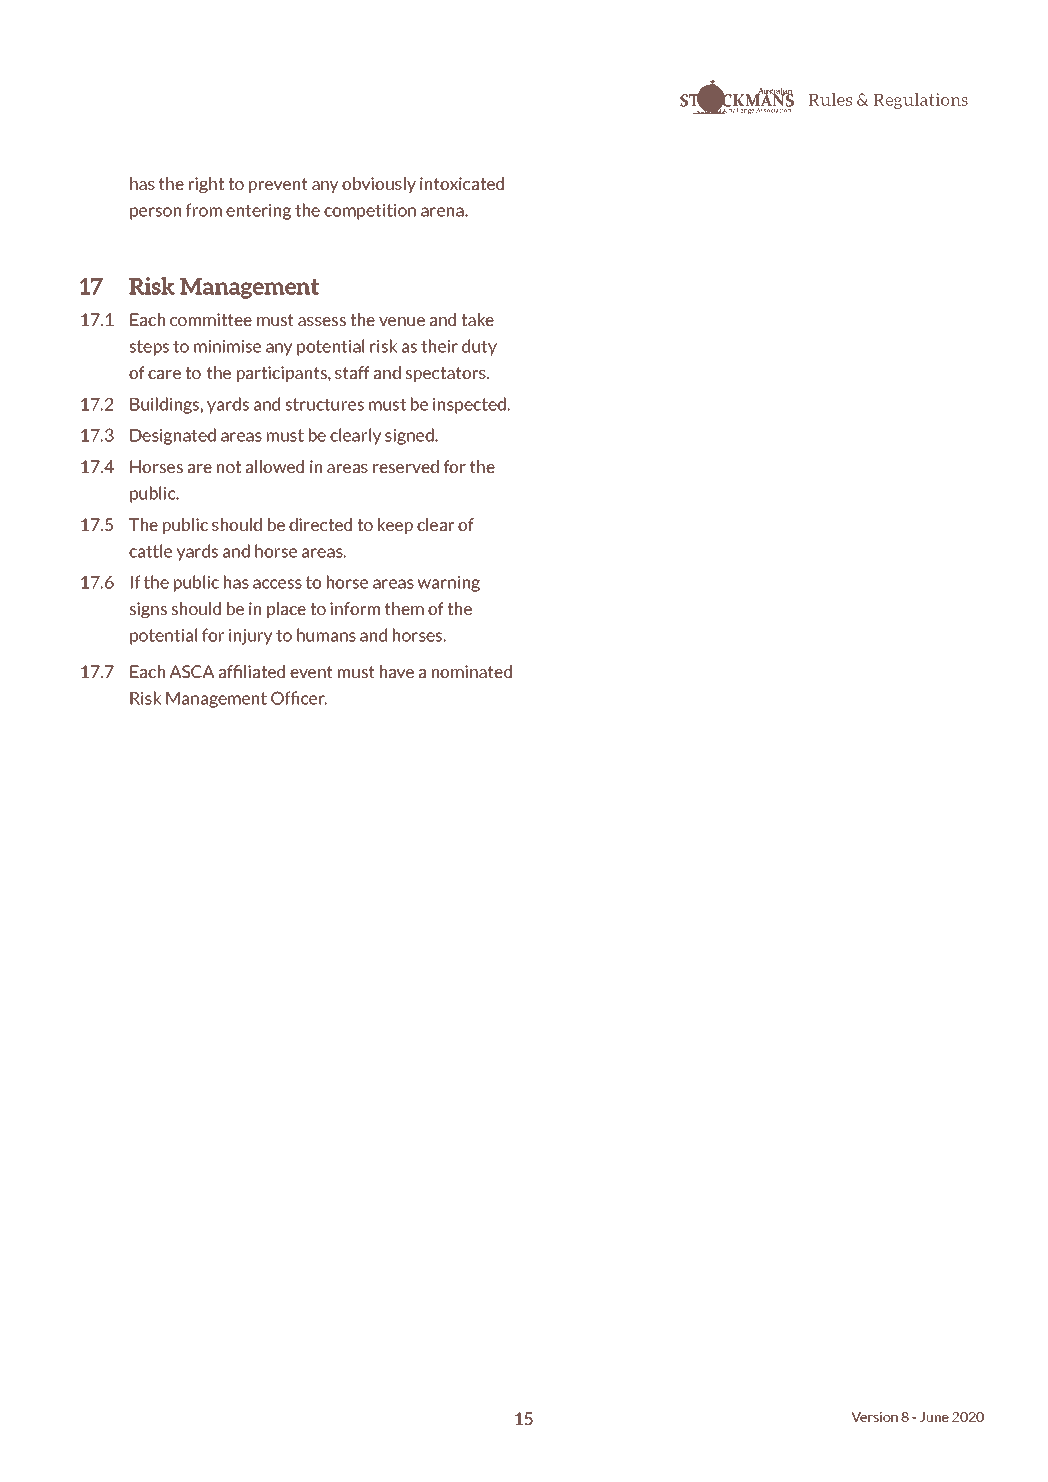 Image resolution: width=1048 pixels, height=1482 pixels. I want to click on intoxicated, so click(462, 183).
